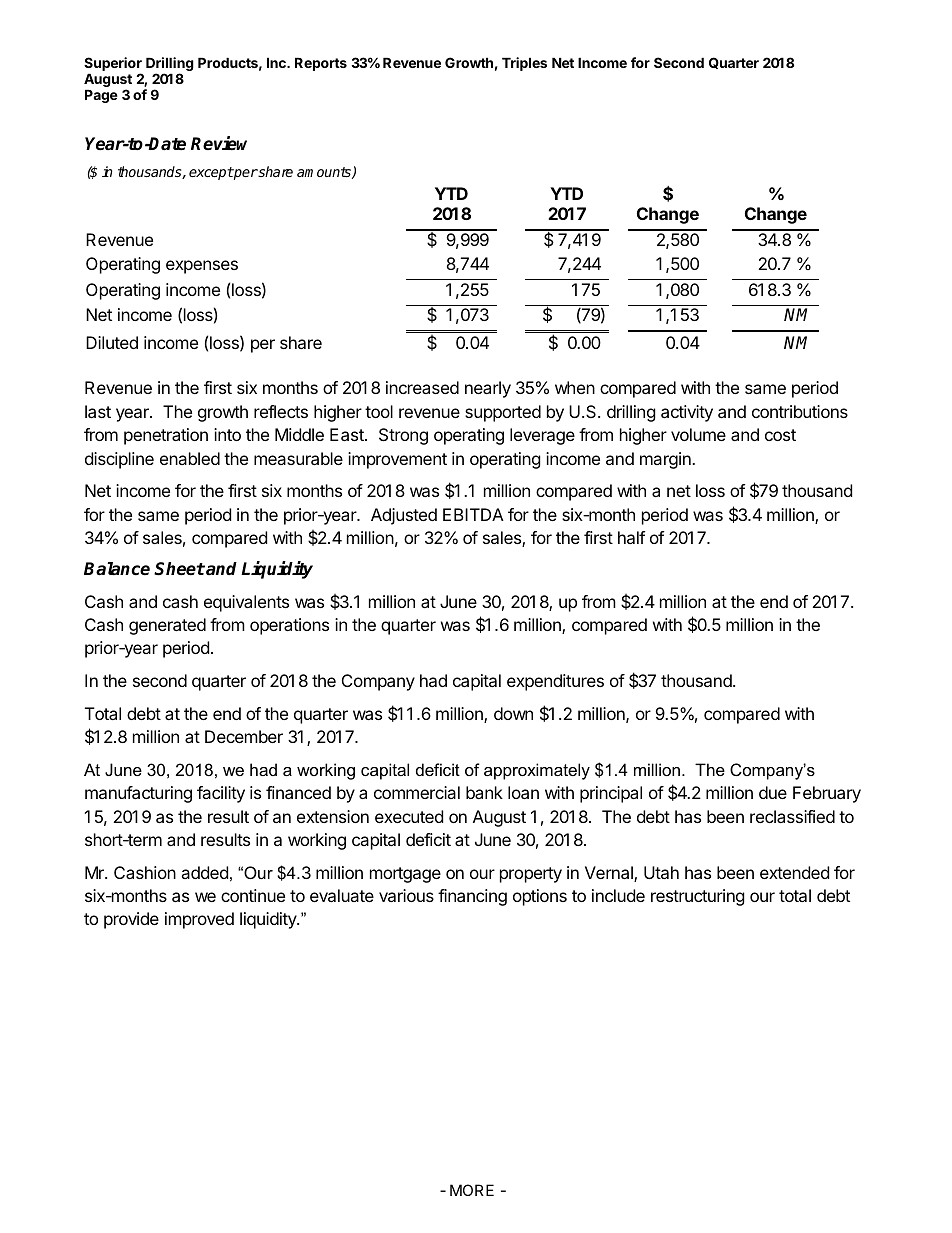  I want to click on added, so click(204, 872).
